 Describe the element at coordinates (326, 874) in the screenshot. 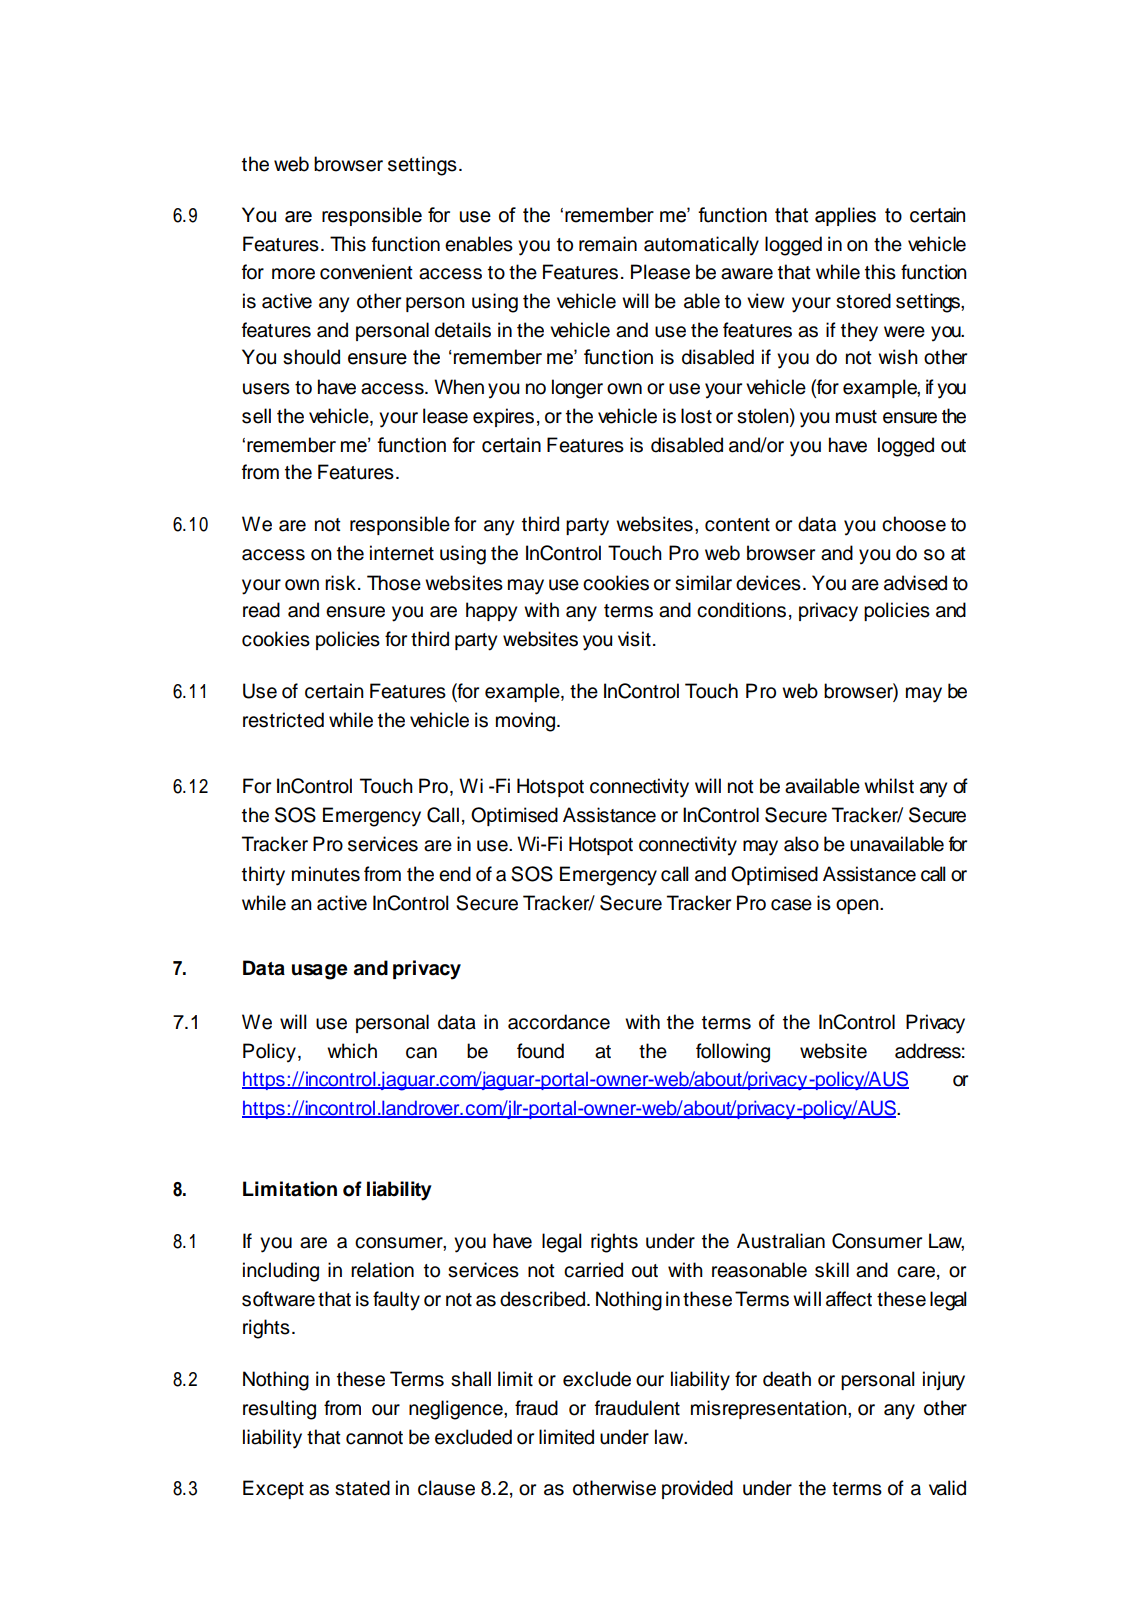

I see `minutes` at that location.
